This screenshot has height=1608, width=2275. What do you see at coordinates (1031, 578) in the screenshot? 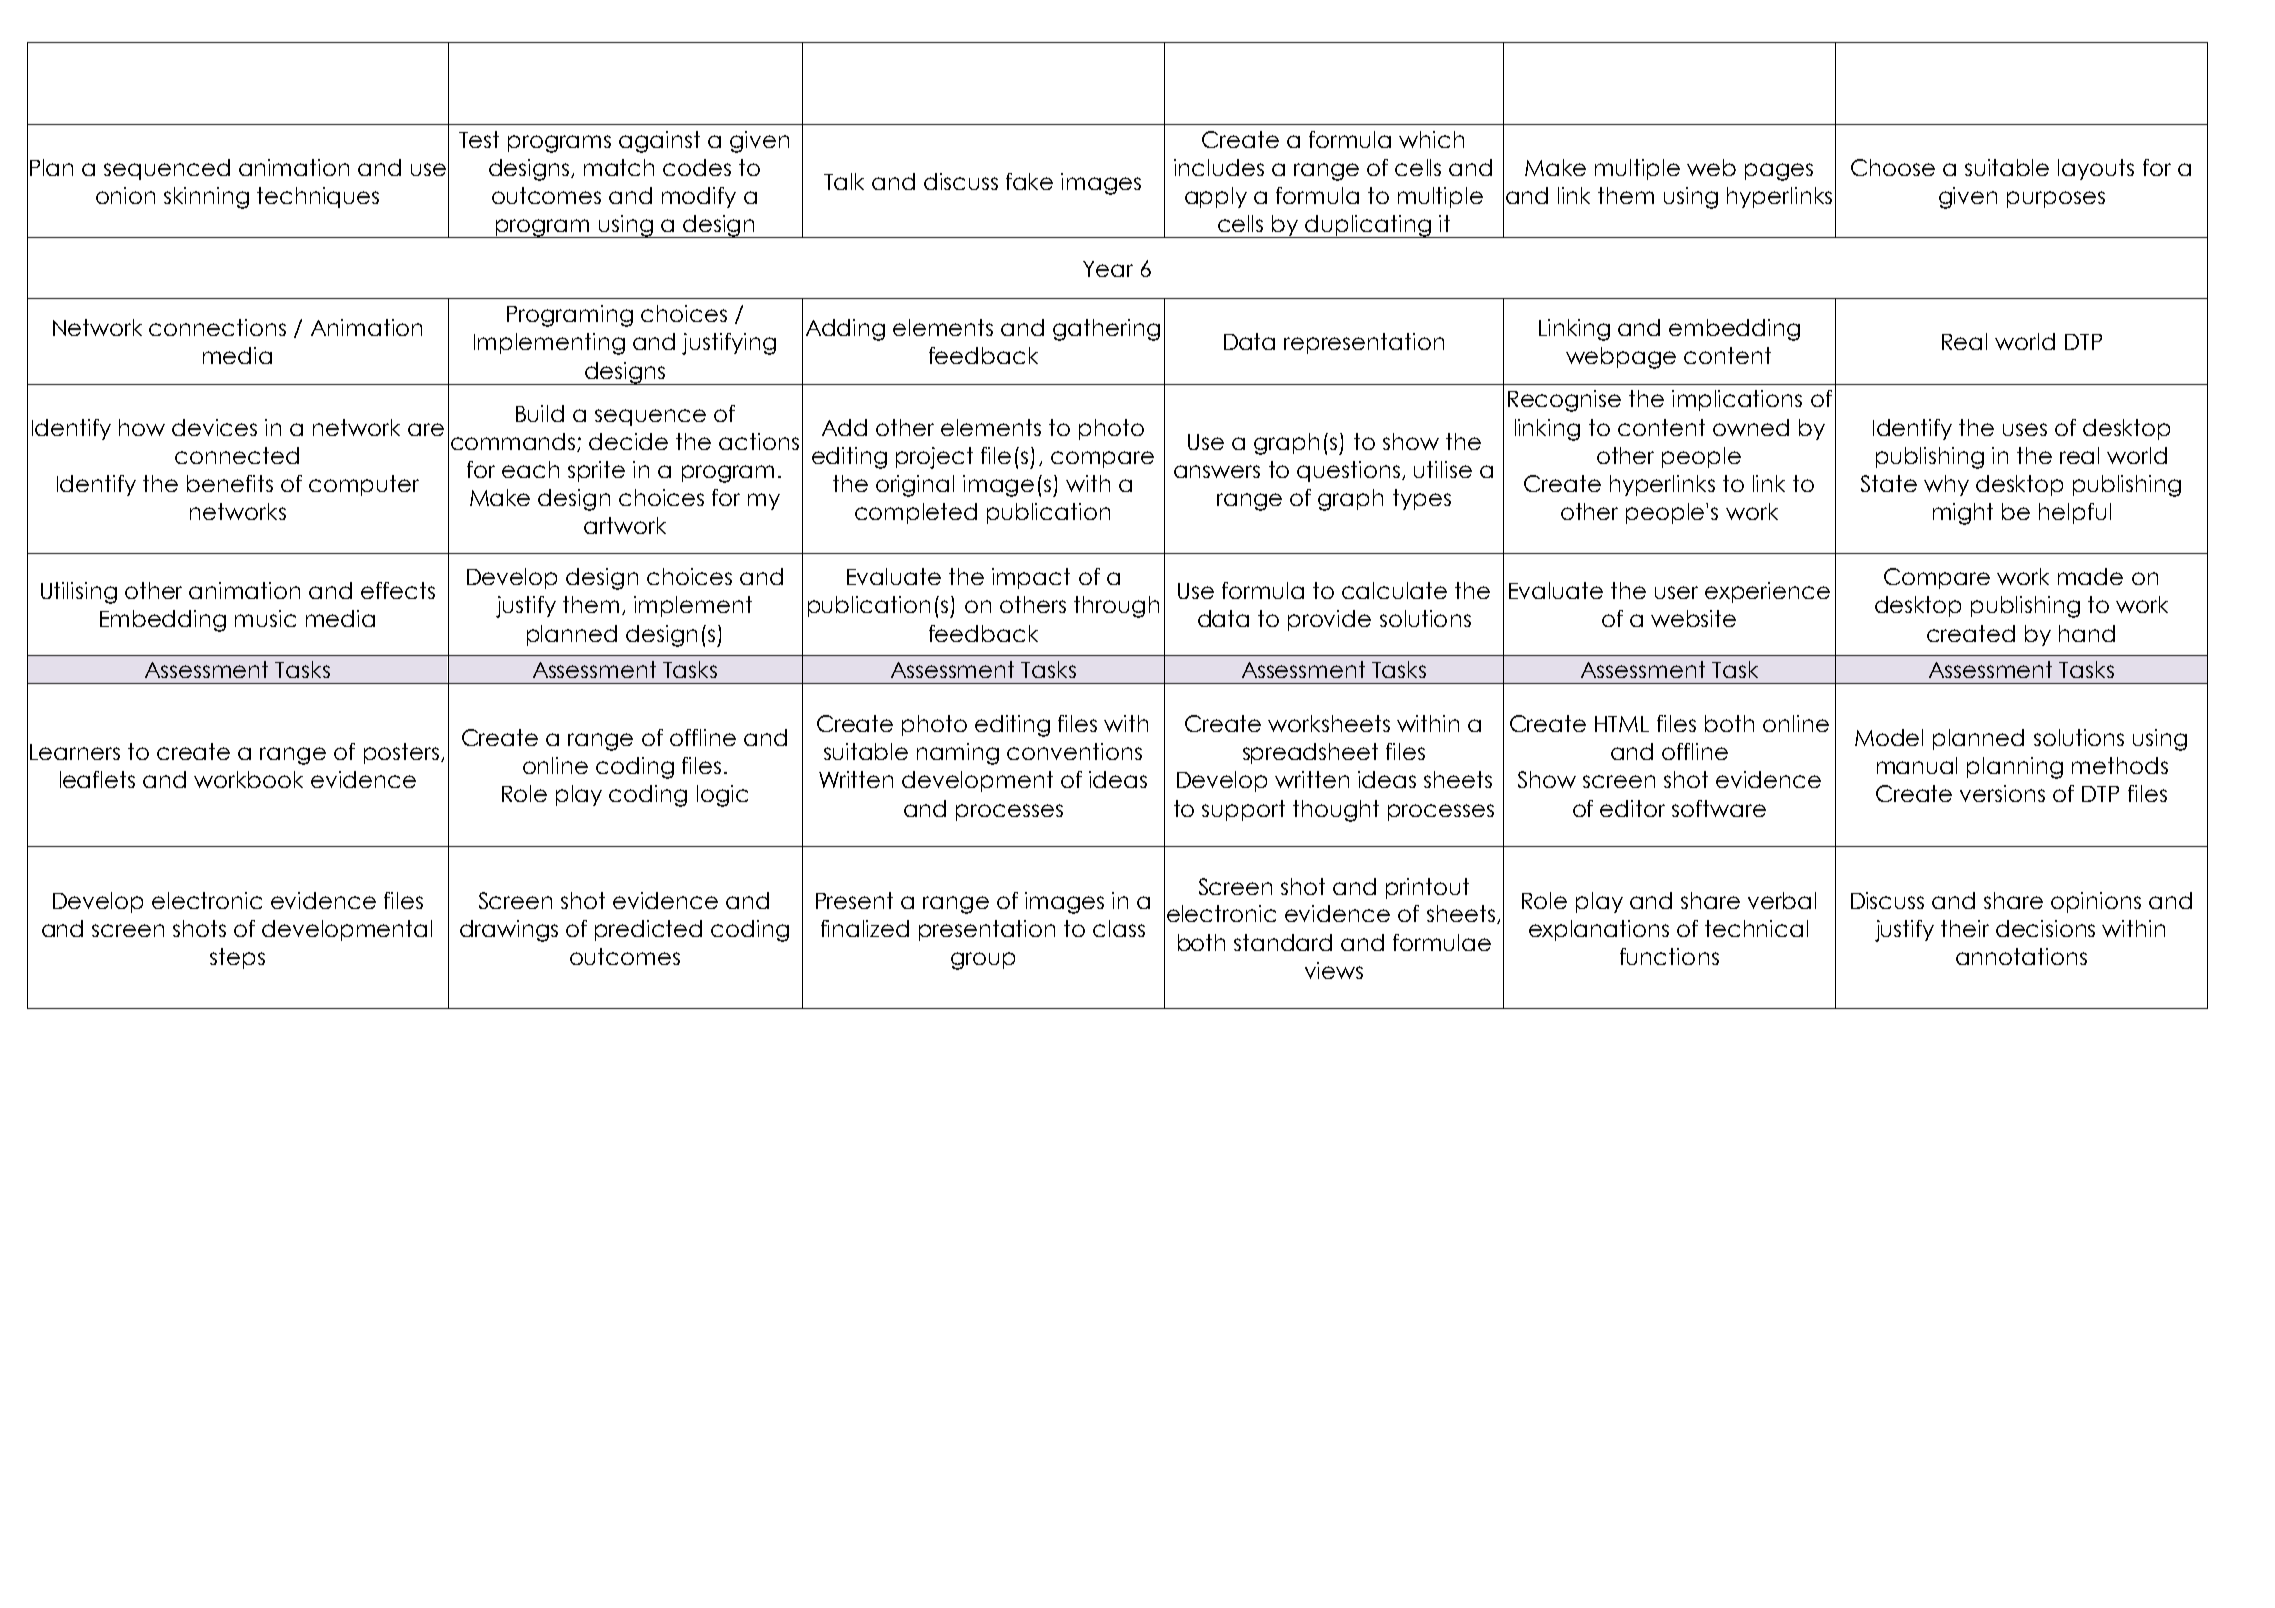
I see `impact` at bounding box center [1031, 578].
